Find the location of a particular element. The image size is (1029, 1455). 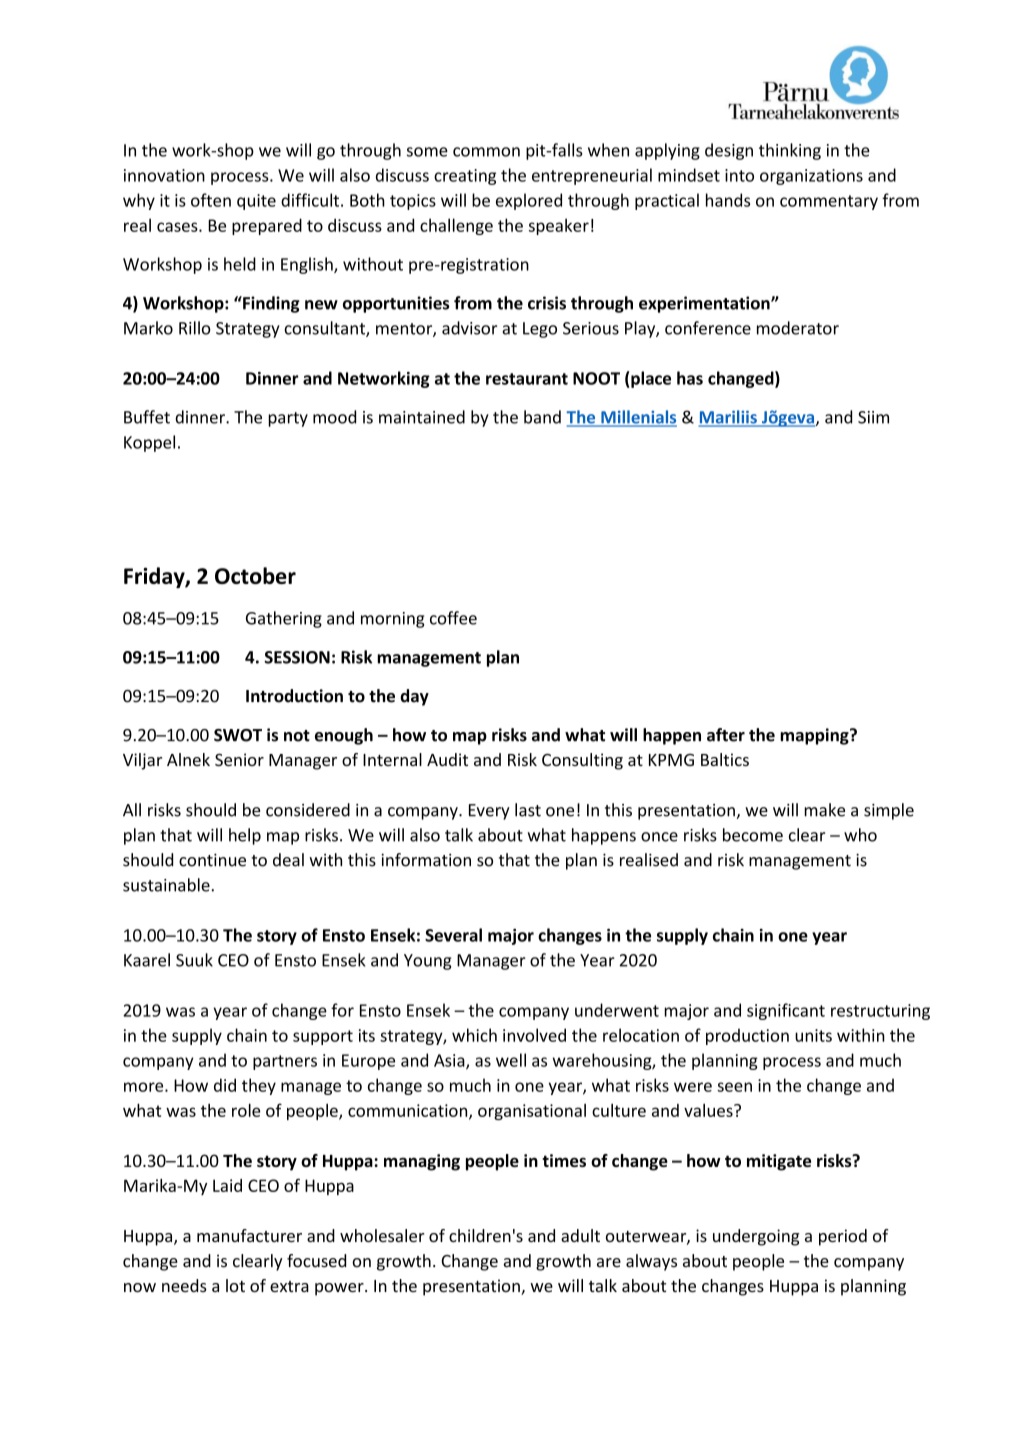

partners is located at coordinates (285, 1062).
